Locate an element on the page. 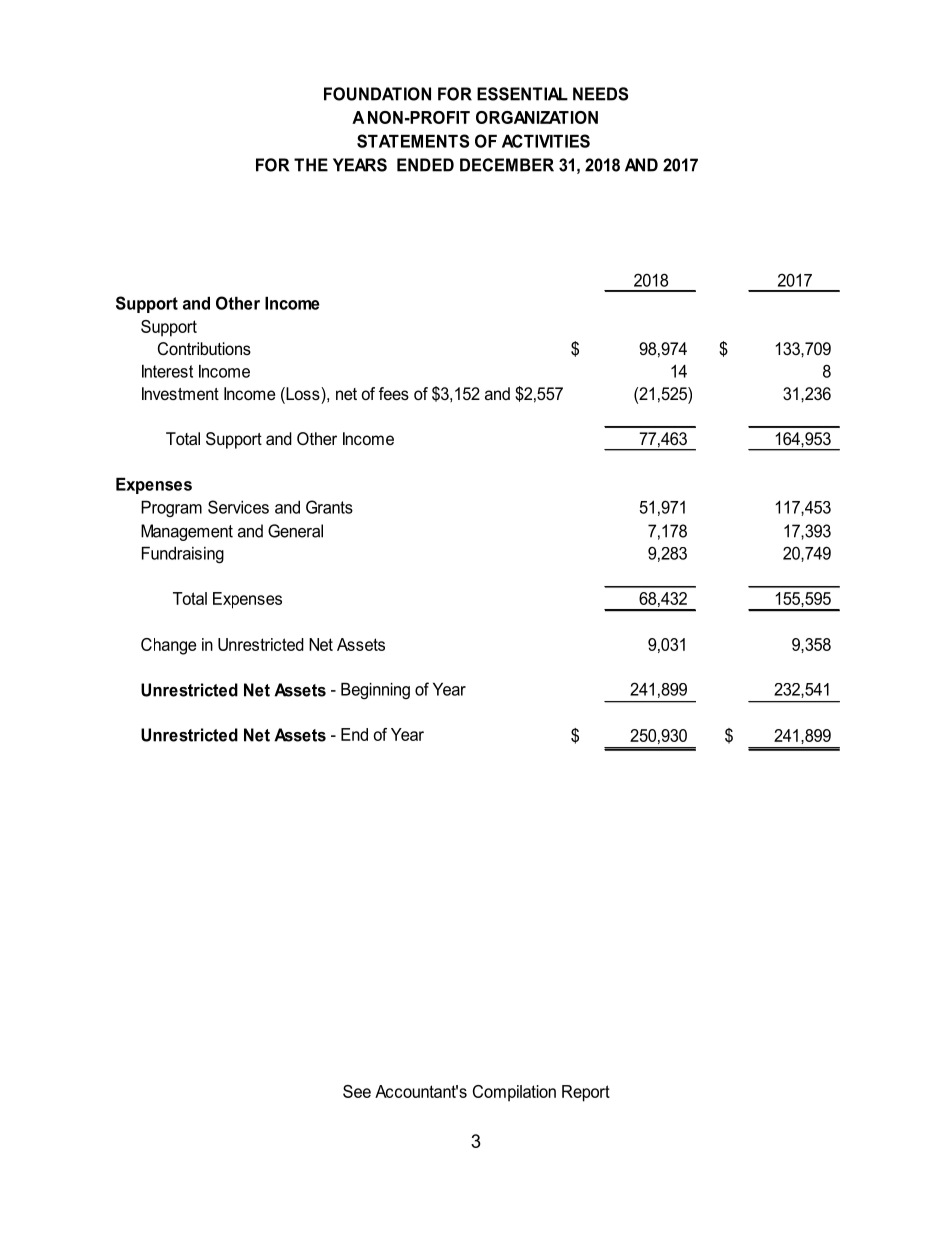  ORGANIZATION is located at coordinates (537, 117).
